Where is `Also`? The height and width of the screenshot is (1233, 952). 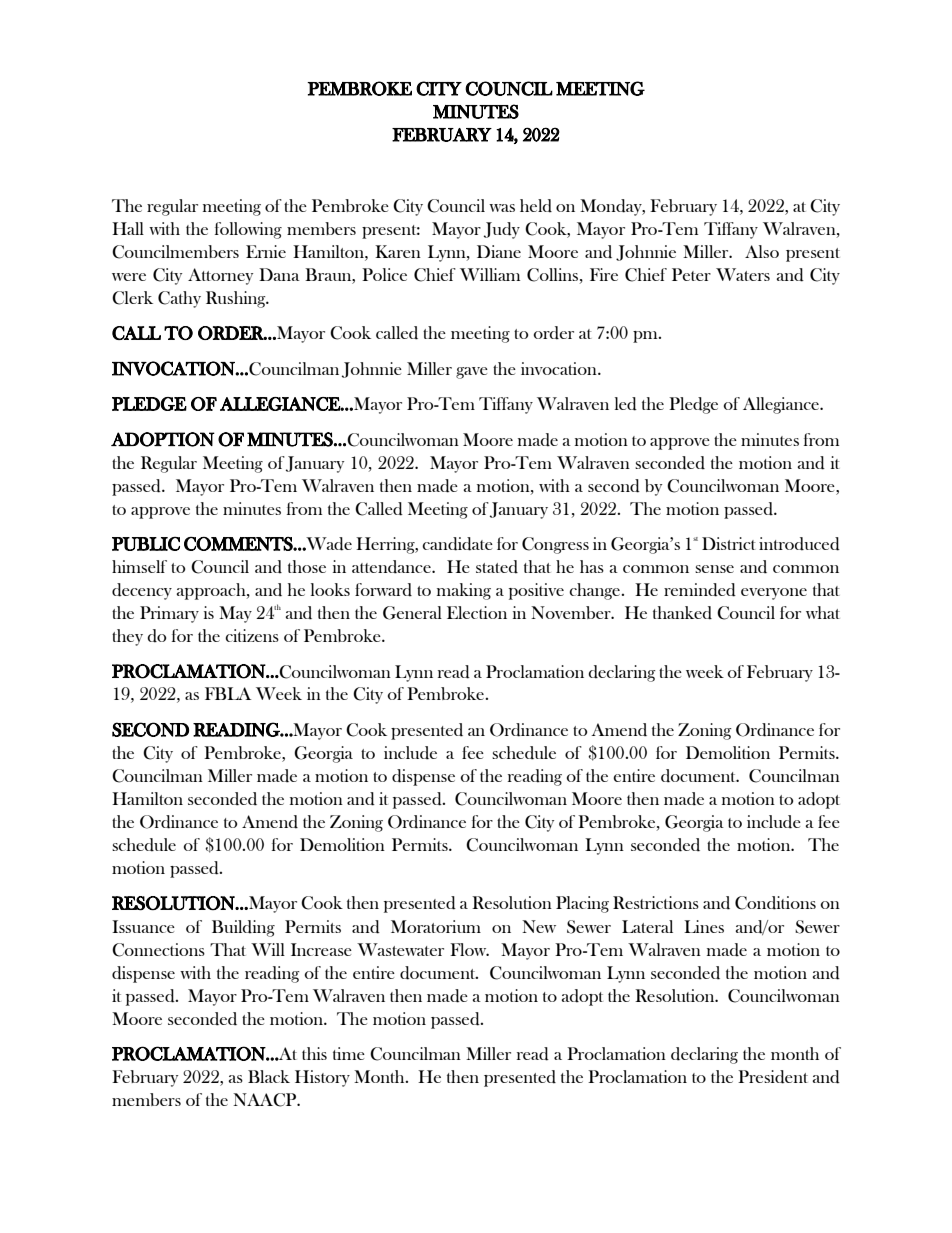
Also is located at coordinates (762, 251).
